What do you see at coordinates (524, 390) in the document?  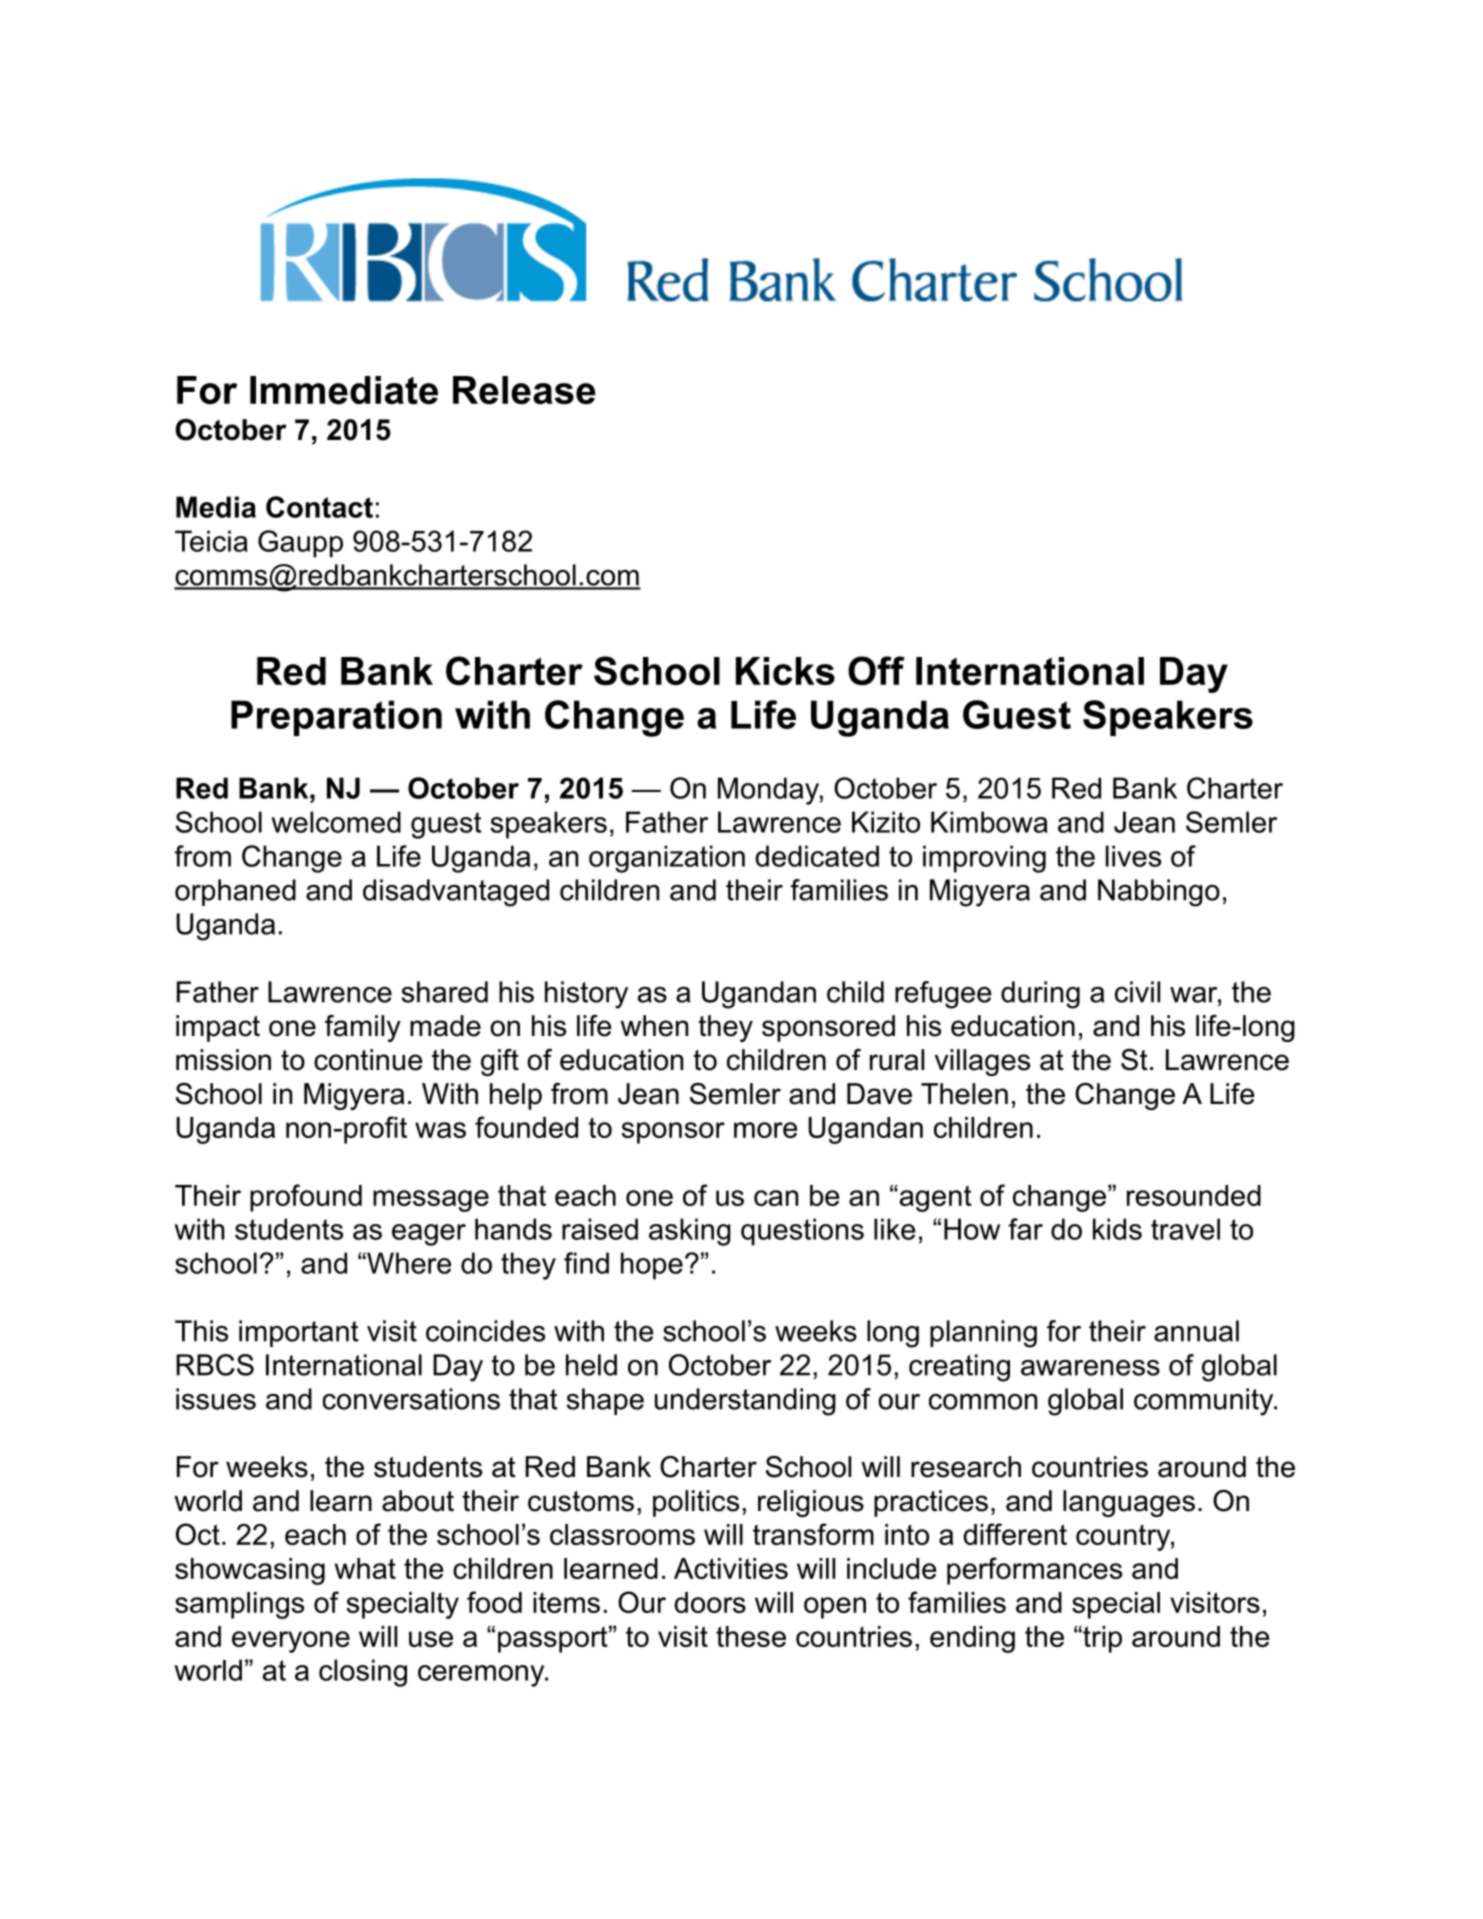 I see `Release` at bounding box center [524, 390].
